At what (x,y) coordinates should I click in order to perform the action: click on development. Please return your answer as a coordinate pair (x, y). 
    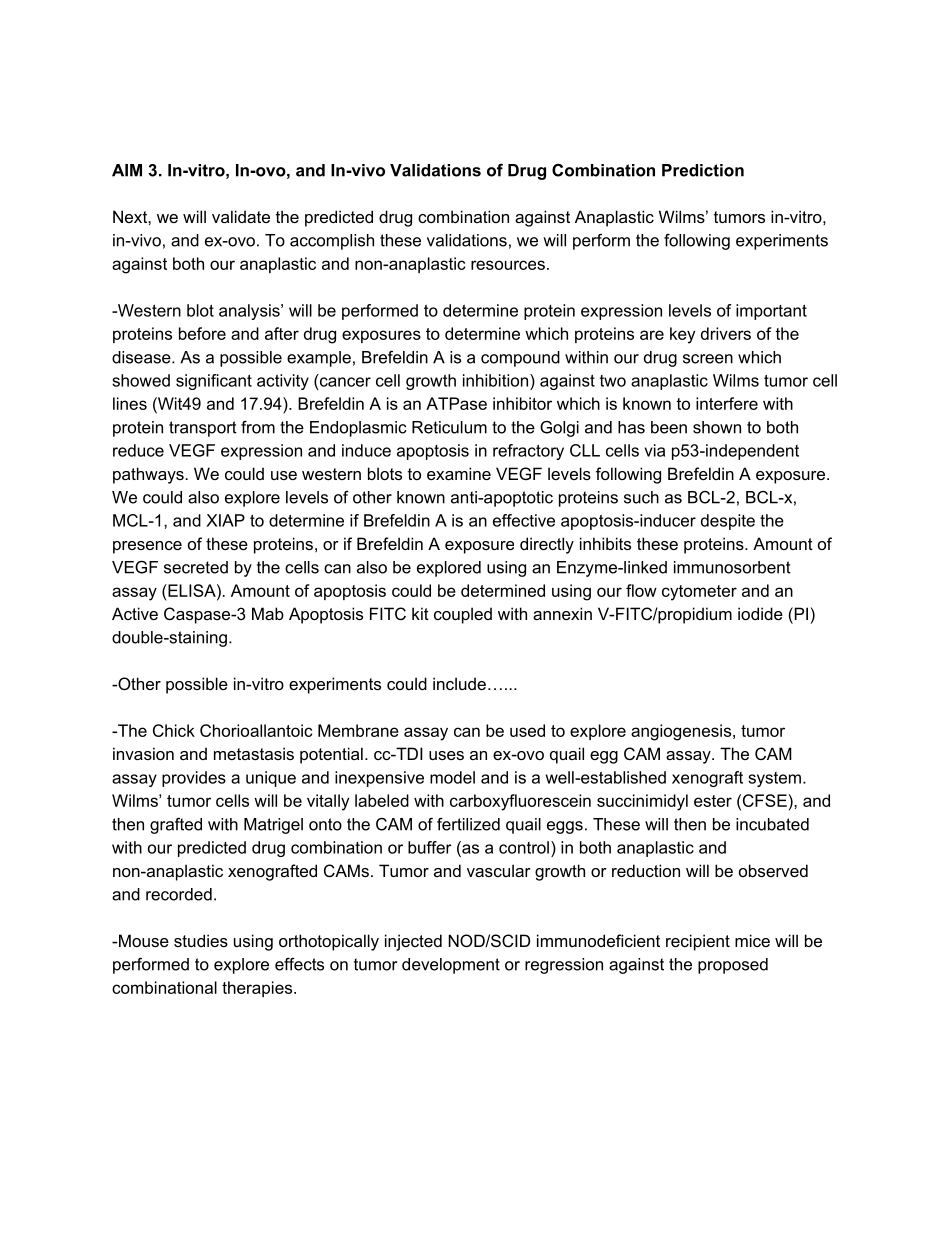
    Looking at the image, I should click on (451, 966).
